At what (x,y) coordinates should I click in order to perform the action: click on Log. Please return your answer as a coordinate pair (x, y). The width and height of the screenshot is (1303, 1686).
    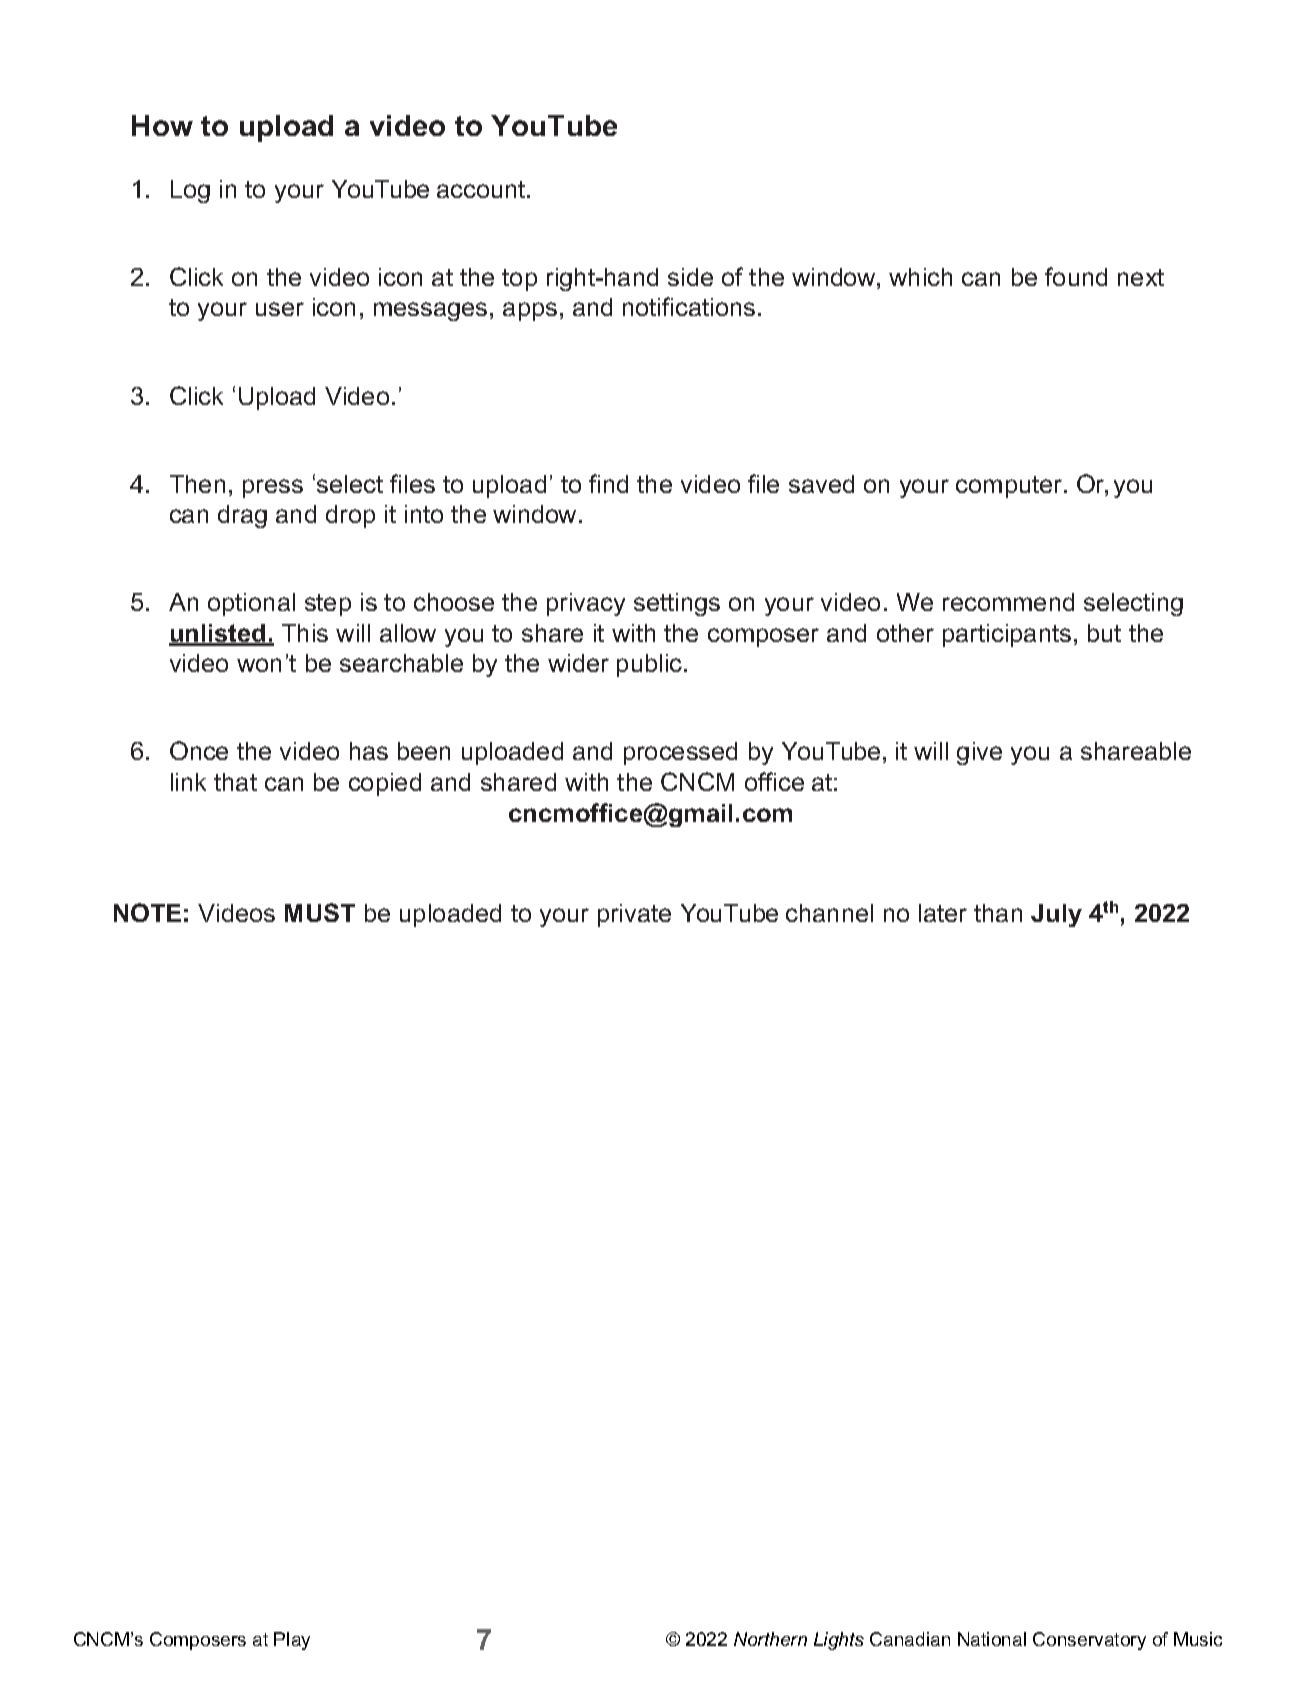
    Looking at the image, I should click on (190, 191).
